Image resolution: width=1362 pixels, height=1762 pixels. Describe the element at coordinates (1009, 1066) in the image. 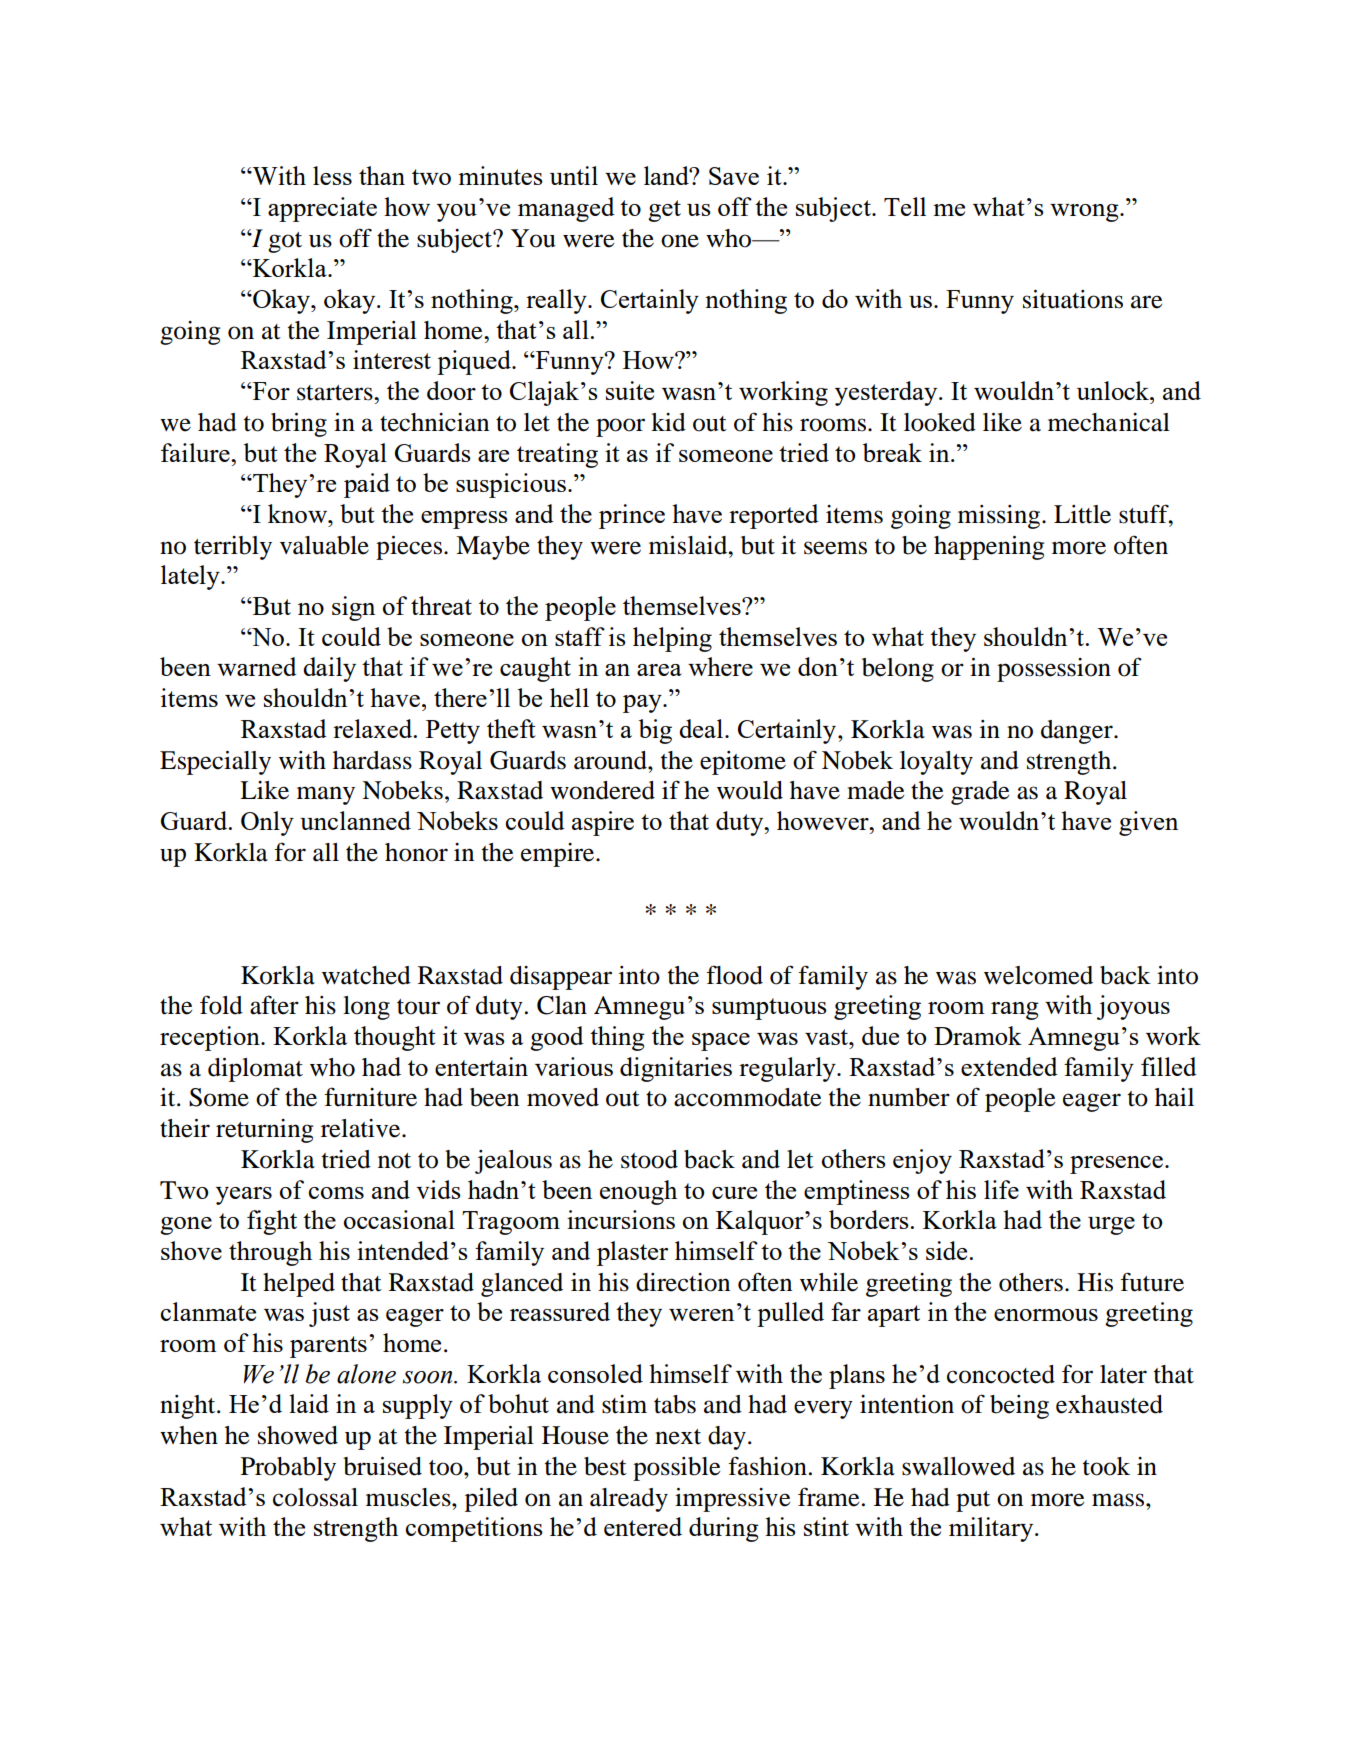

I see `extended` at that location.
